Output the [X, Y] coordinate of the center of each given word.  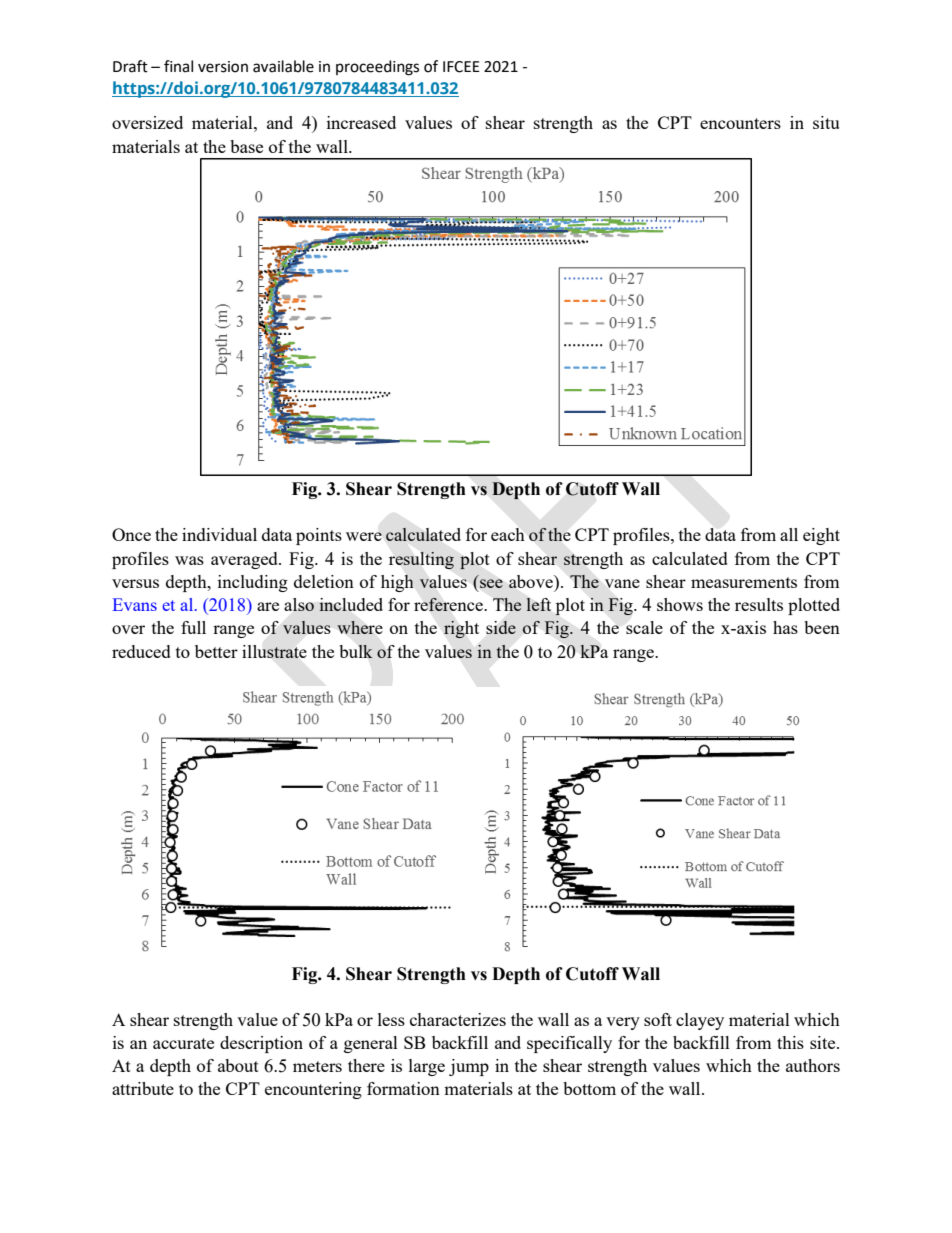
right [461, 629]
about [238, 1065]
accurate [183, 1043]
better [216, 651]
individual [219, 534]
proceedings [377, 68]
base [246, 146]
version [223, 67]
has [785, 627]
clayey [700, 1021]
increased [361, 122]
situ [826, 122]
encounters [740, 123]
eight [821, 536]
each [508, 534]
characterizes [458, 1019]
